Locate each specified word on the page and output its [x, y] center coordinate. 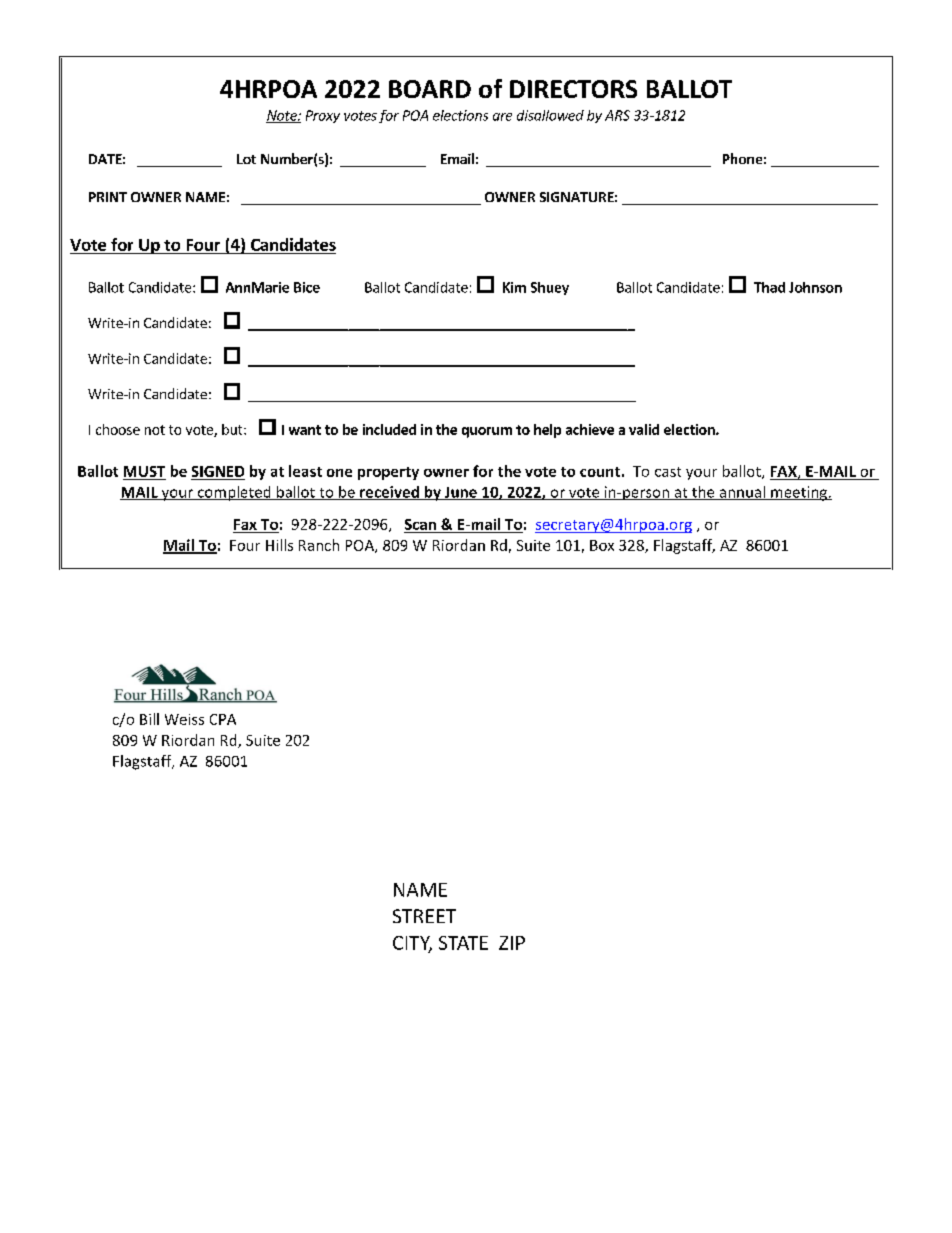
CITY [412, 944]
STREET [424, 916]
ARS [617, 115]
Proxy [323, 116]
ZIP [512, 943]
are [502, 117]
